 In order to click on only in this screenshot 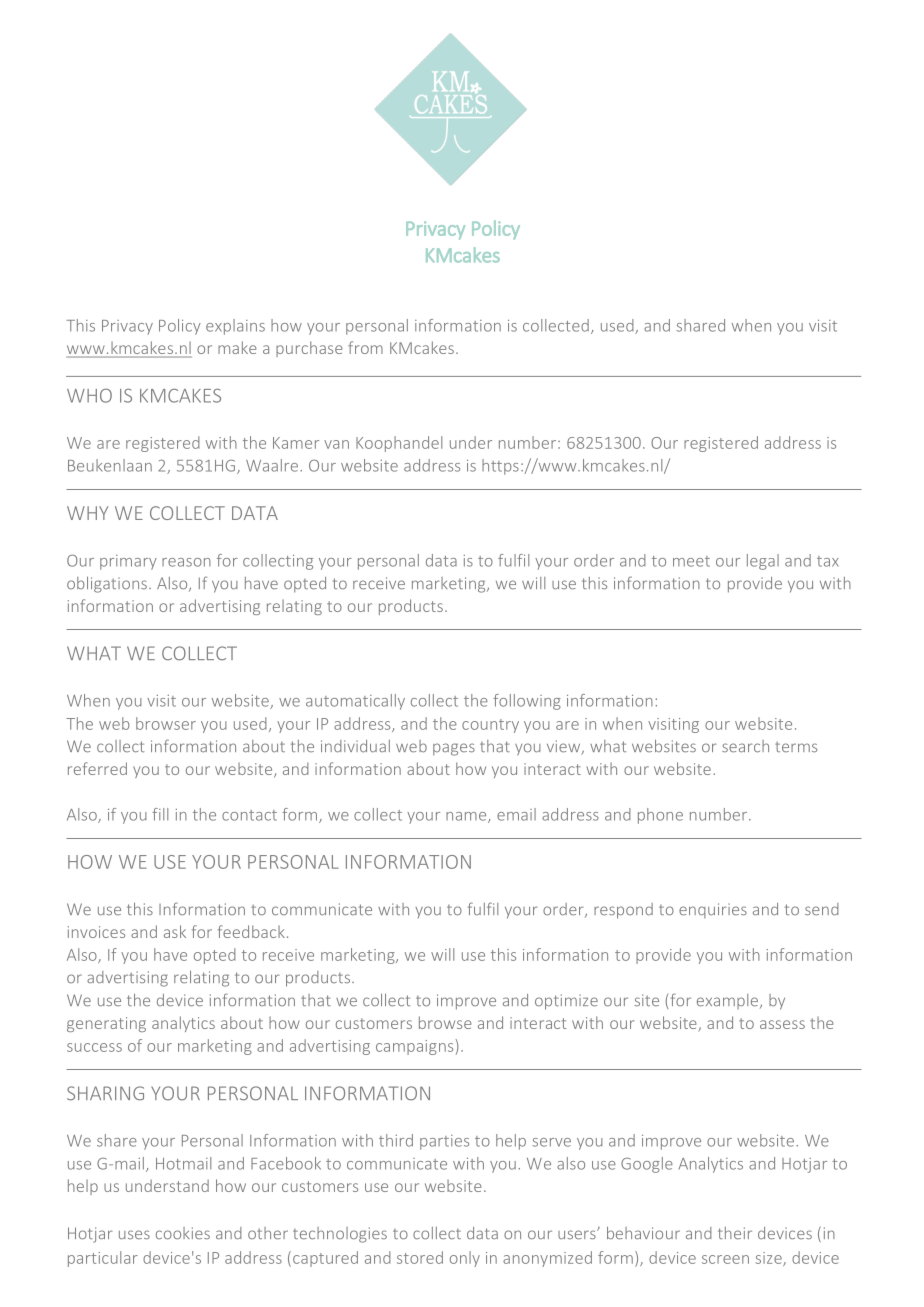, I will do `click(465, 1259)`.
